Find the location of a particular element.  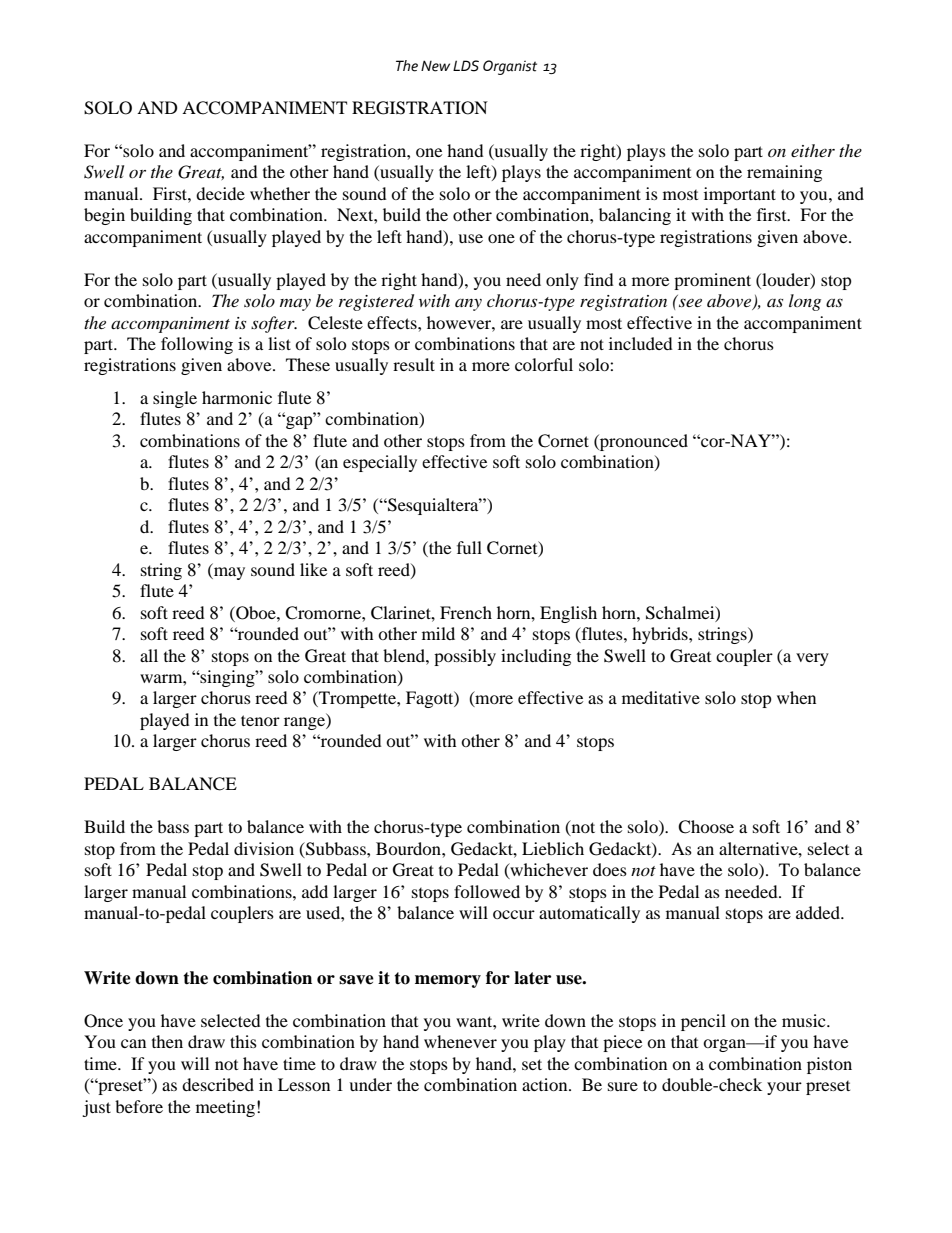

hybrids is located at coordinates (661, 635).
